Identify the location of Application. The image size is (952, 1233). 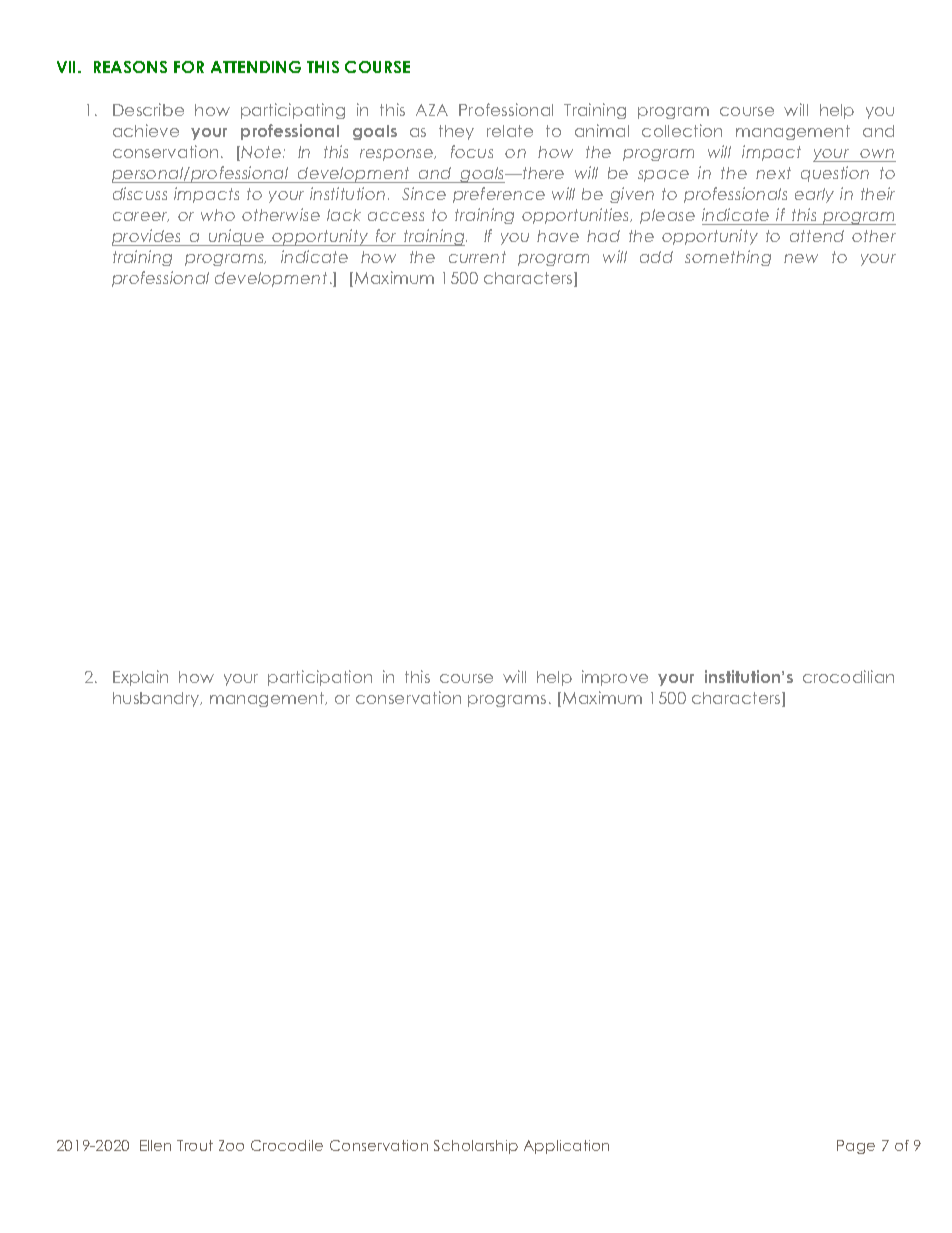
(566, 1147).
